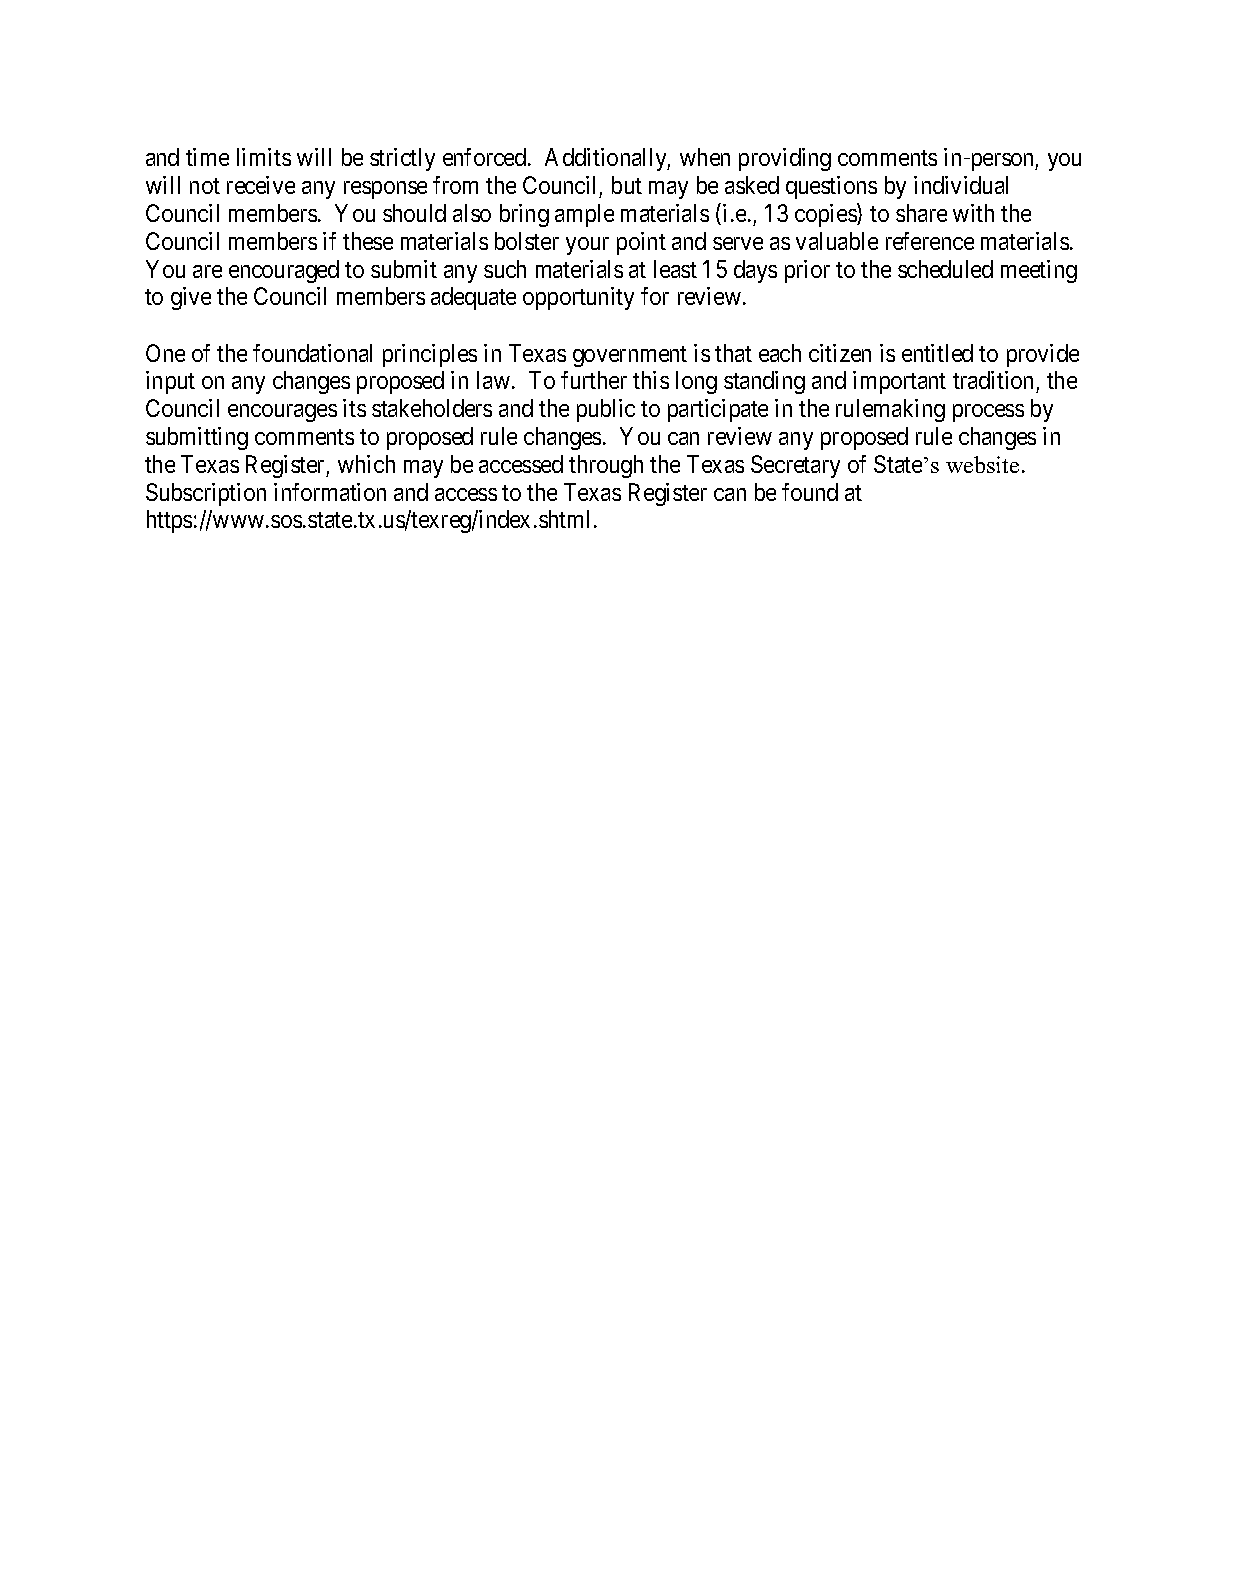 Image resolution: width=1234 pixels, height=1596 pixels. What do you see at coordinates (961, 185) in the page?
I see `individual` at bounding box center [961, 185].
